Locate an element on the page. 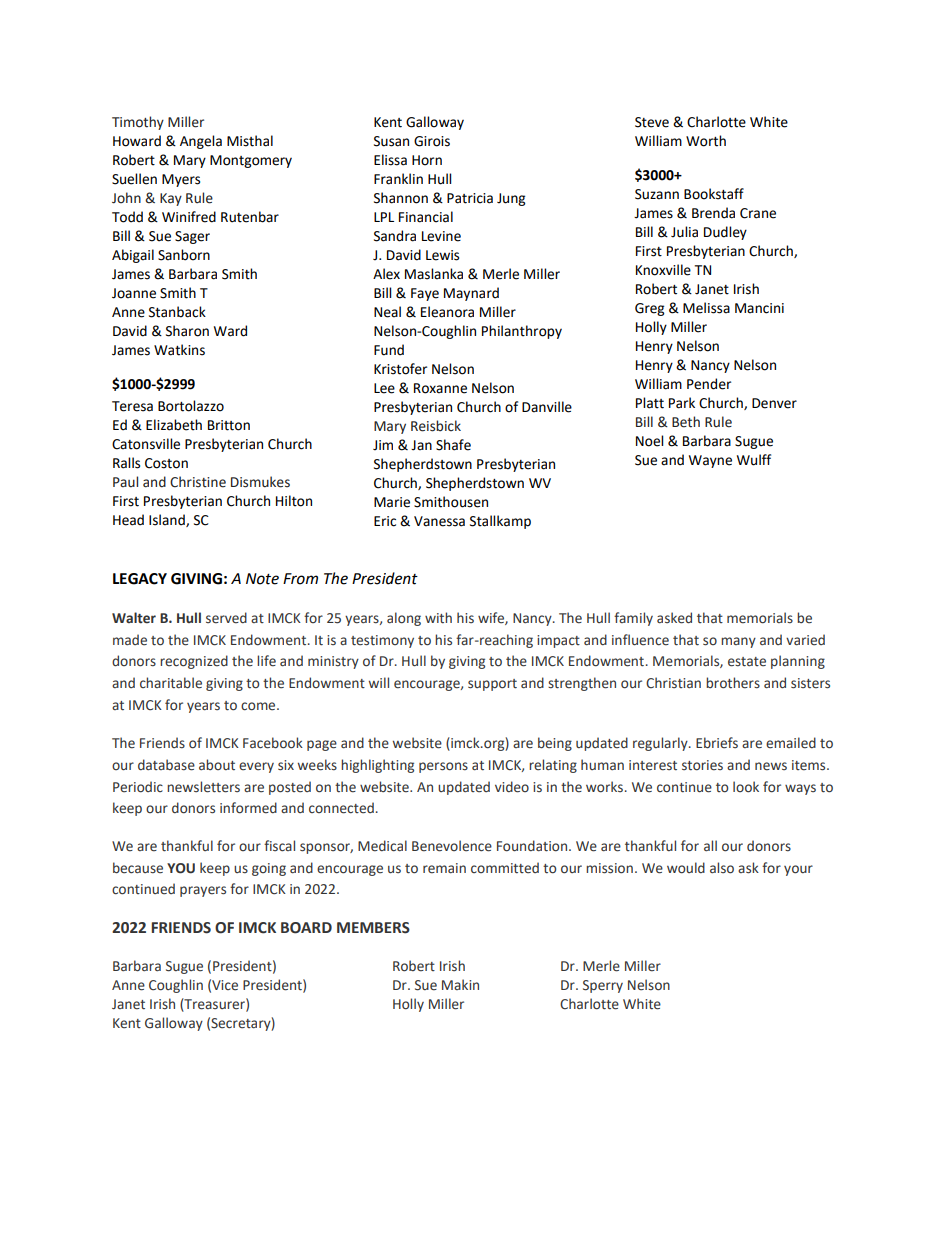 Image resolution: width=952 pixels, height=1233 pixels. Angela is located at coordinates (201, 142).
